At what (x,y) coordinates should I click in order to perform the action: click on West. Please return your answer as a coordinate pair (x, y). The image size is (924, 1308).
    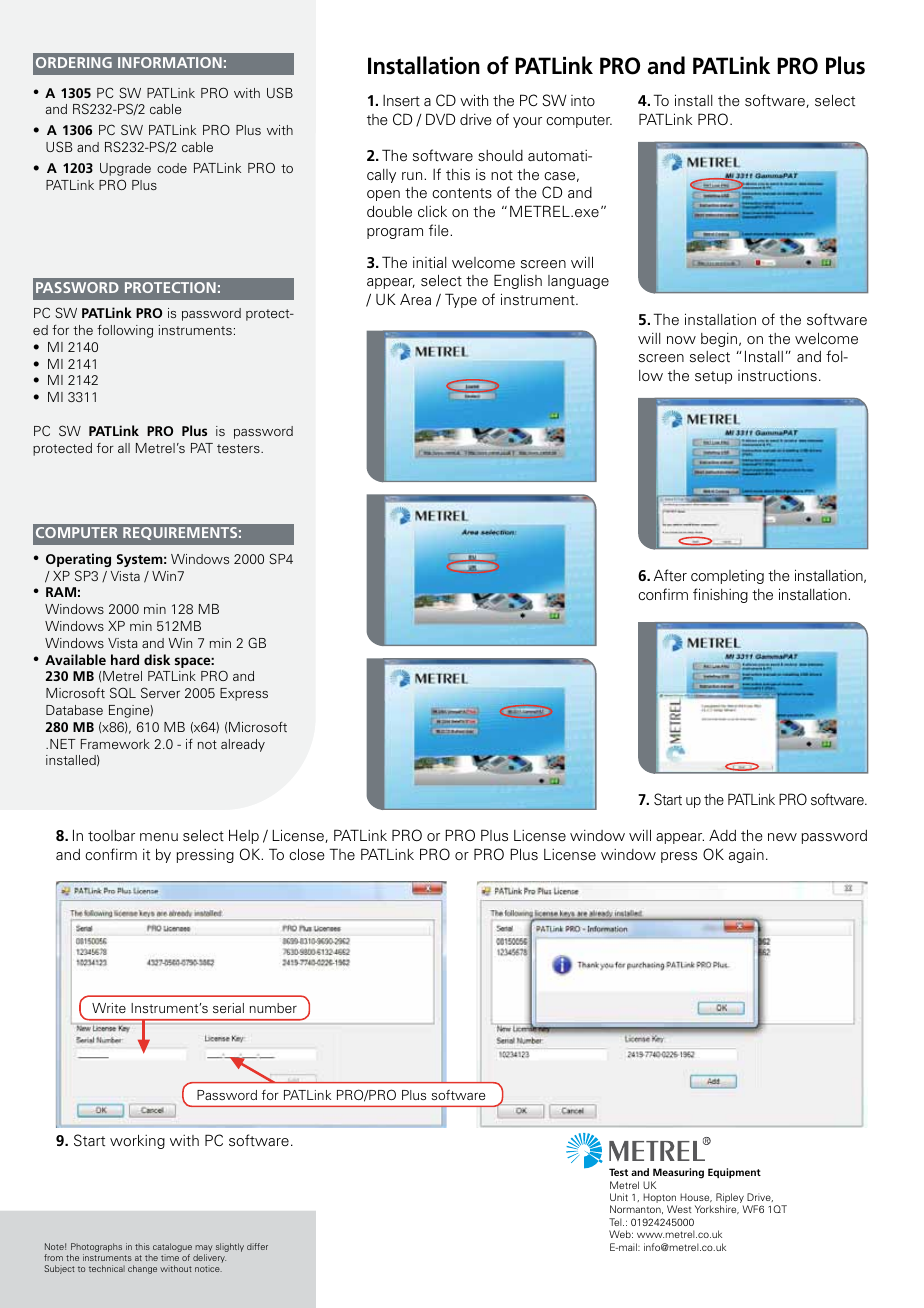
    Looking at the image, I should click on (679, 1209).
